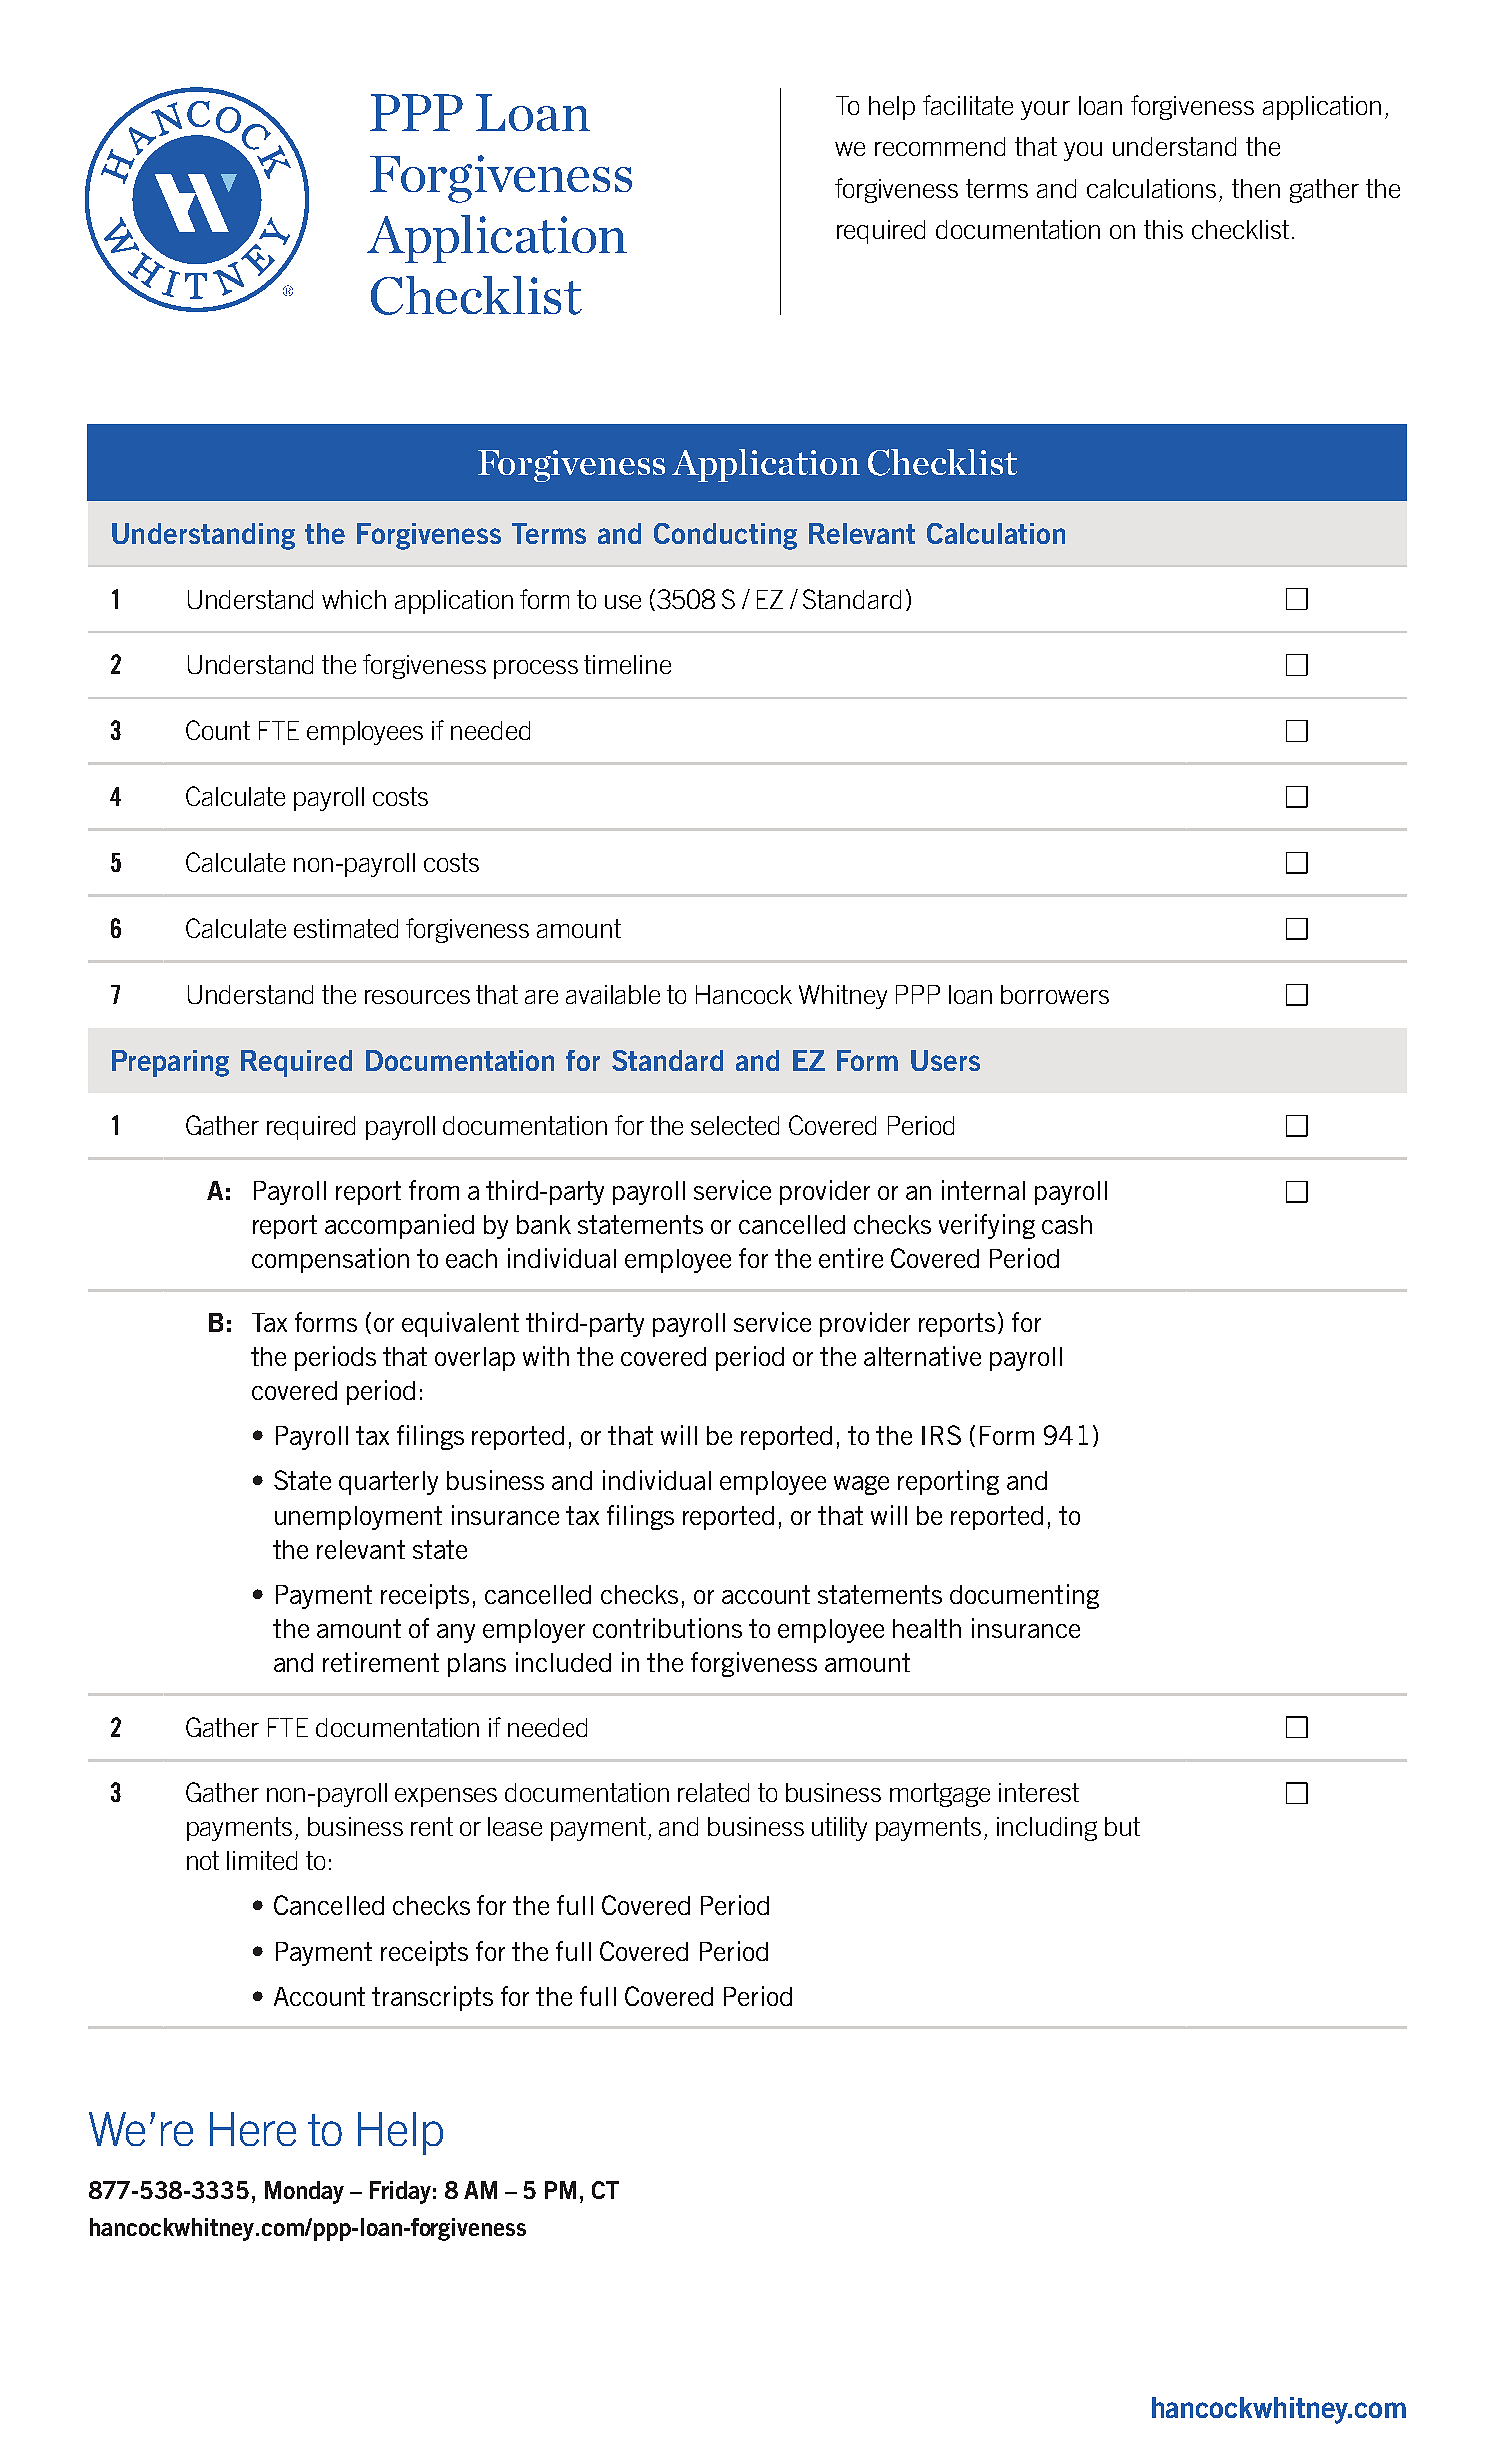  Describe the element at coordinates (940, 146) in the image. I see `recommend` at that location.
